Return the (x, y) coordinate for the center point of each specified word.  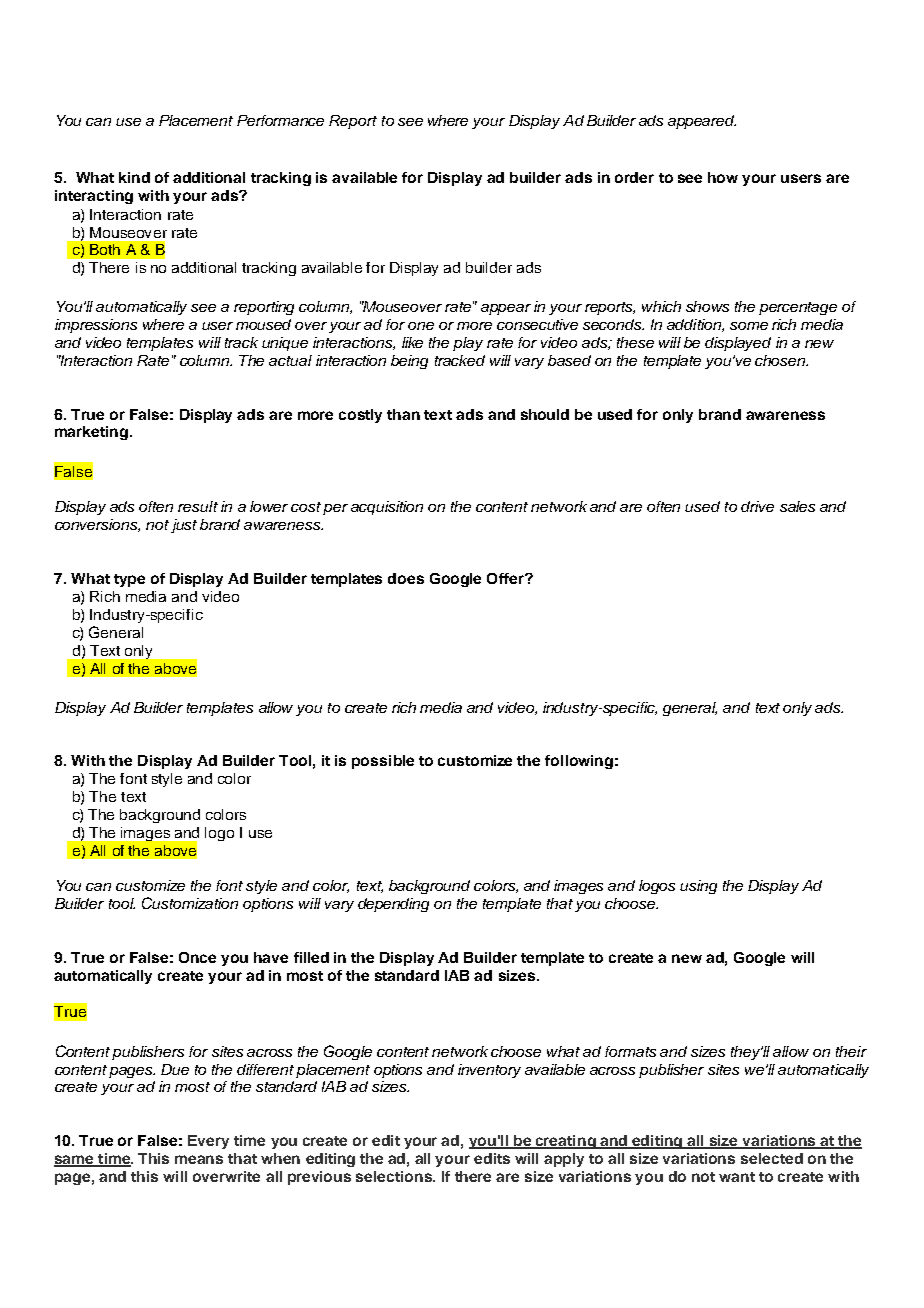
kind (134, 177)
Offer (506, 578)
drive (757, 506)
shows (707, 306)
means (199, 1159)
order (634, 177)
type (129, 580)
